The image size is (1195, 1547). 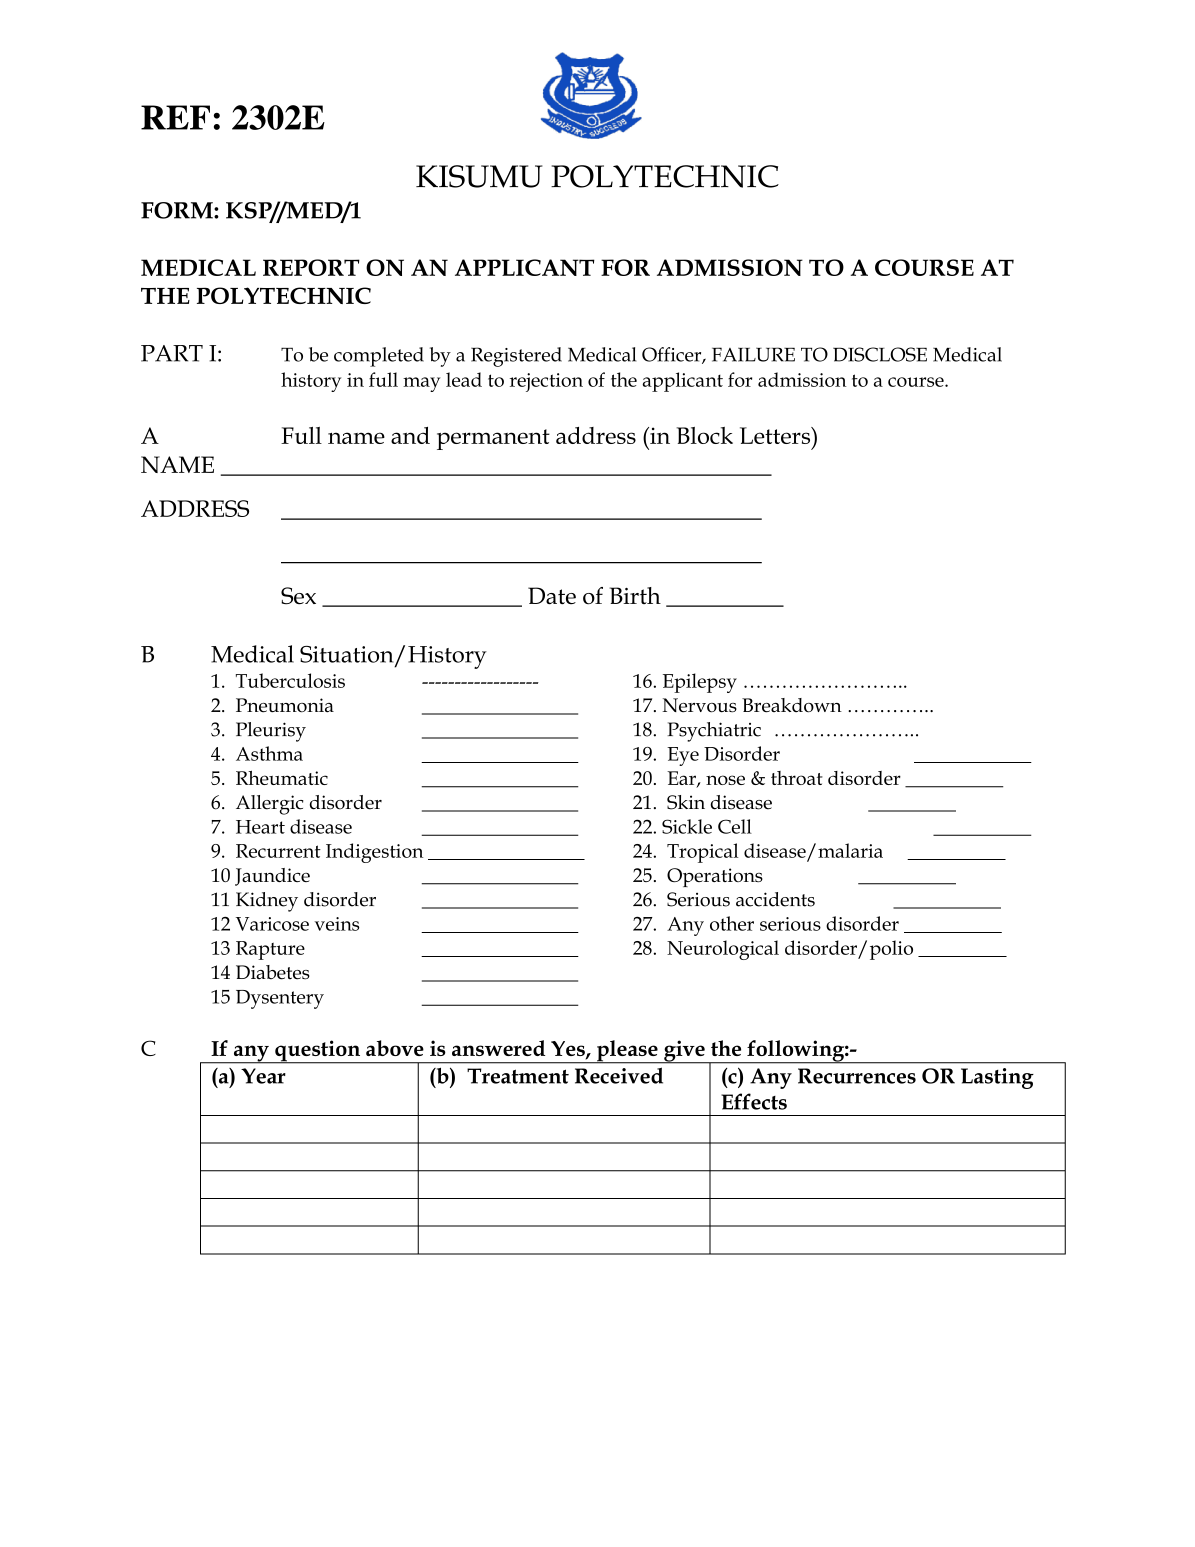 I want to click on Eye, so click(x=683, y=756).
